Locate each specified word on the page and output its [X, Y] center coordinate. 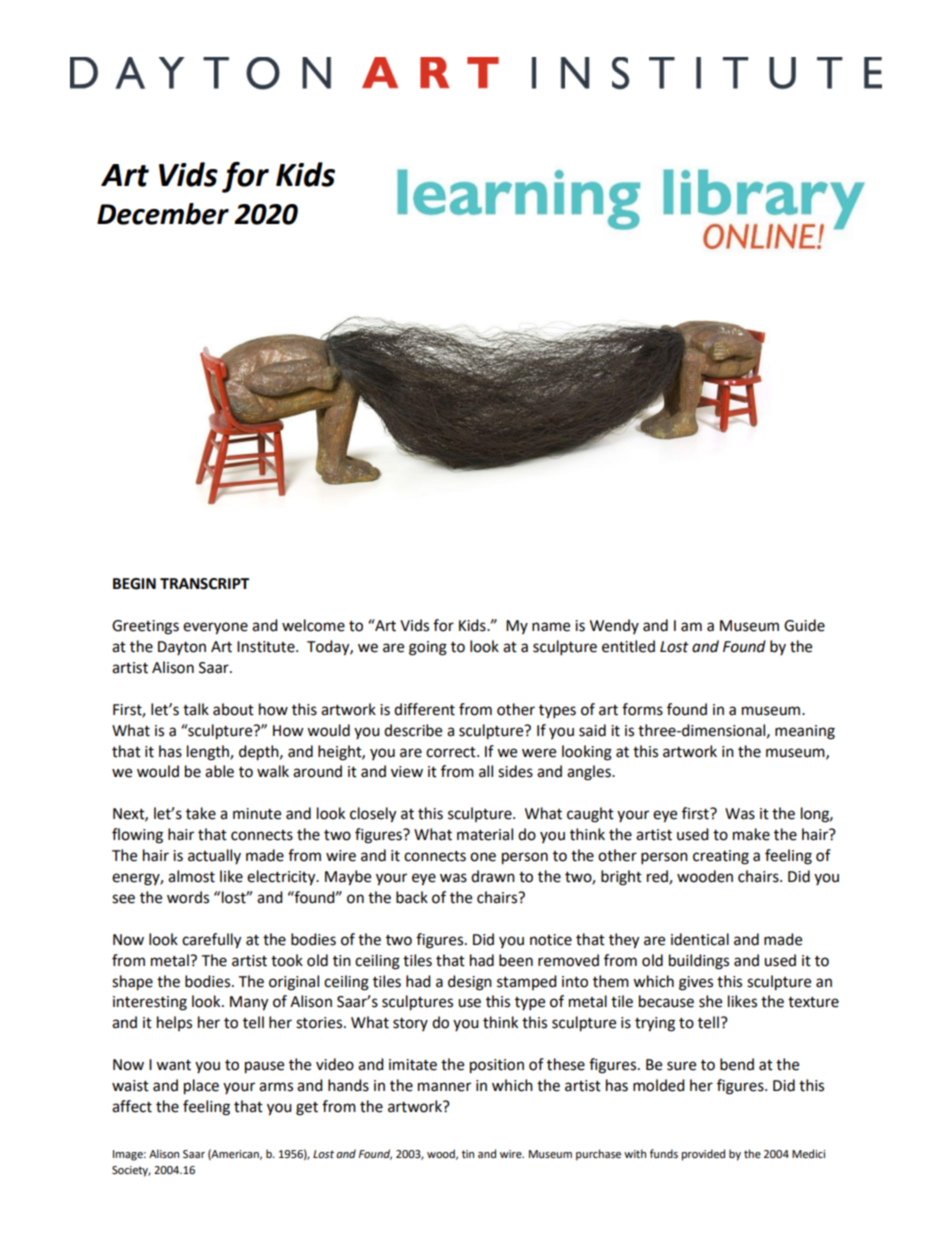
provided [703, 1155]
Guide [804, 625]
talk [196, 709]
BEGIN [134, 584]
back [412, 897]
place [201, 1087]
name [551, 627]
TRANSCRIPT [204, 584]
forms [642, 709]
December [163, 214]
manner [444, 1087]
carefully [211, 941]
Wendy [614, 626]
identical [700, 939]
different [424, 709]
